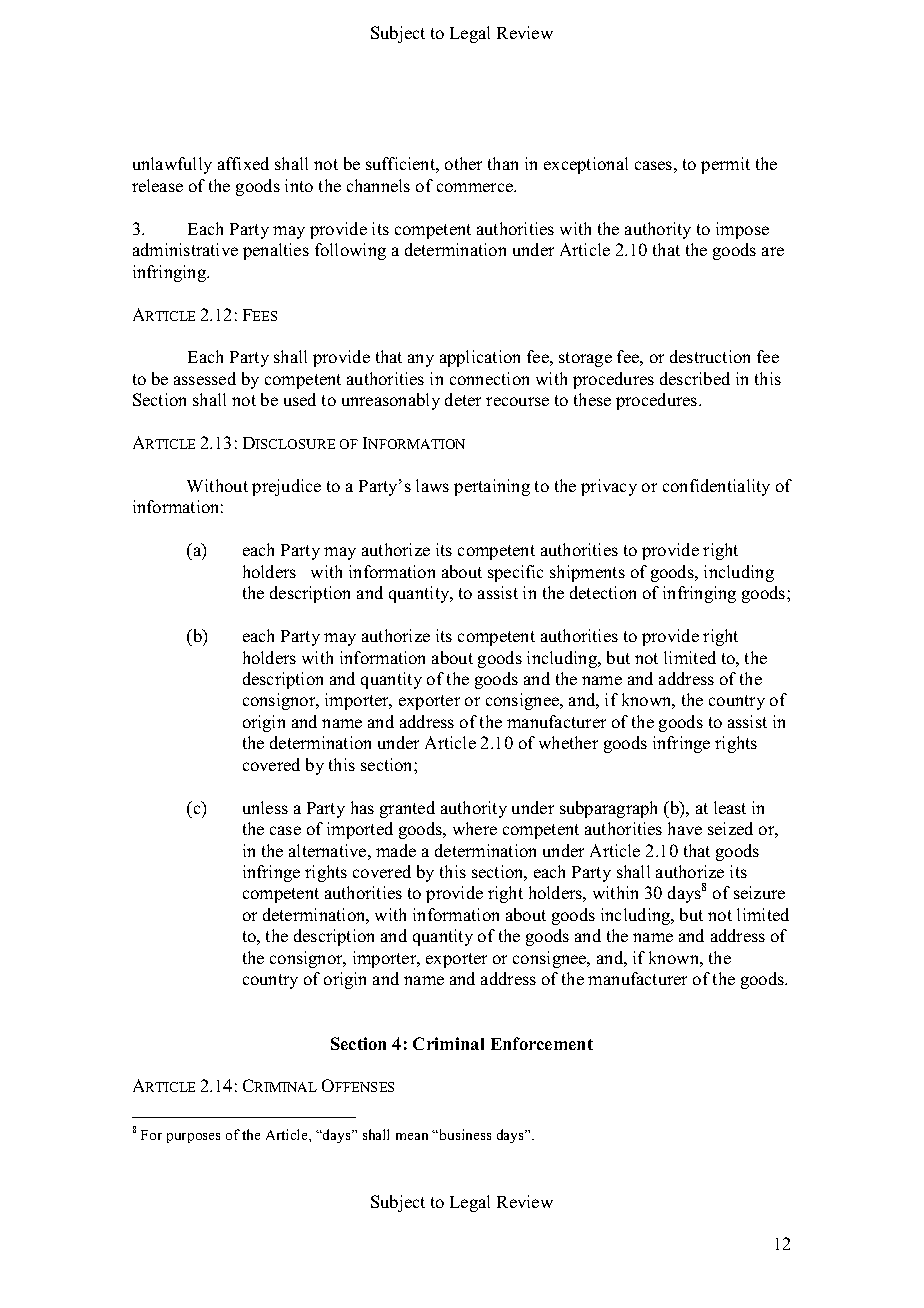 The width and height of the screenshot is (924, 1308). Describe the element at coordinates (243, 163) in the screenshot. I see `affixed` at that location.
